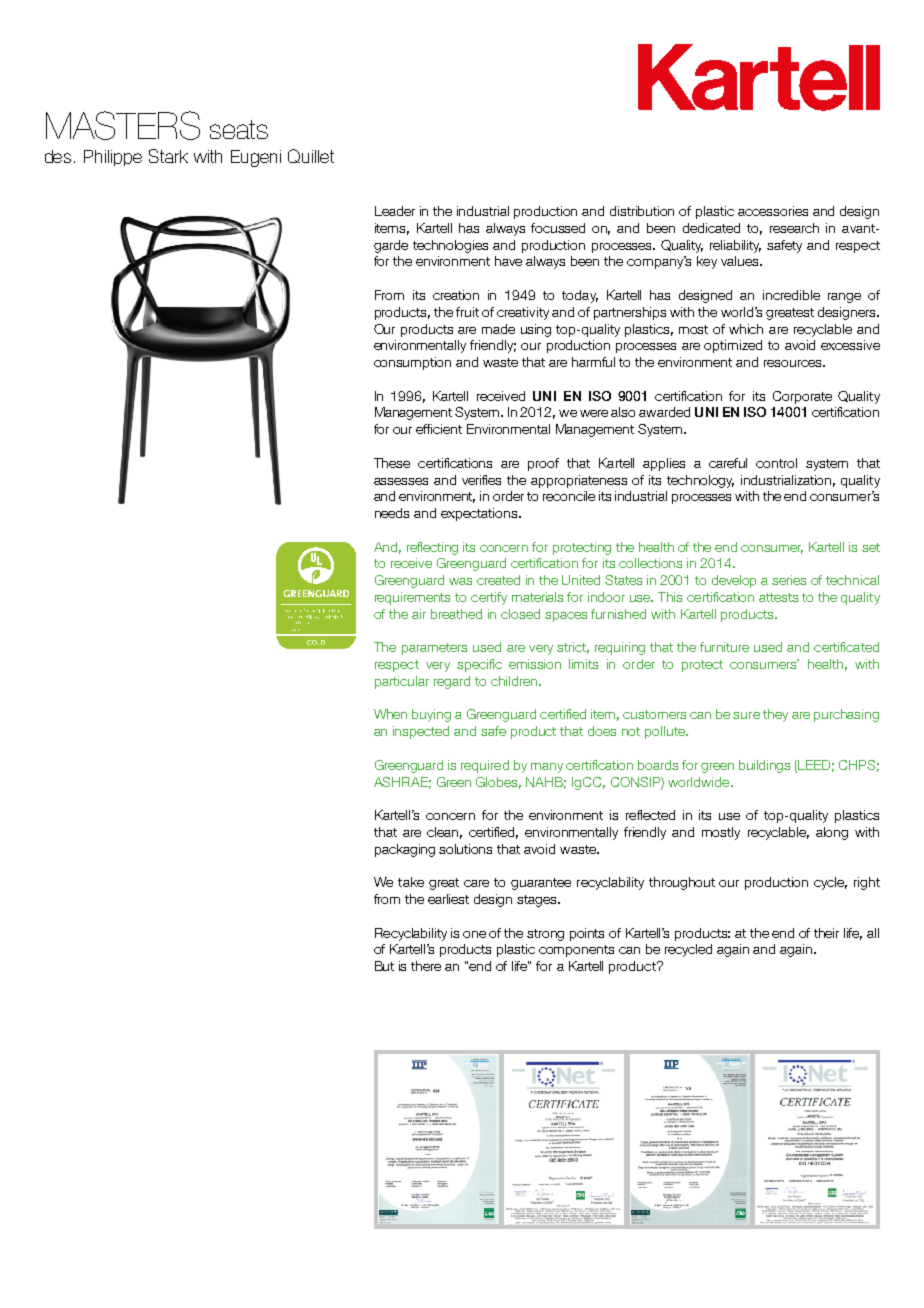  What do you see at coordinates (764, 766) in the page?
I see `buildings` at bounding box center [764, 766].
